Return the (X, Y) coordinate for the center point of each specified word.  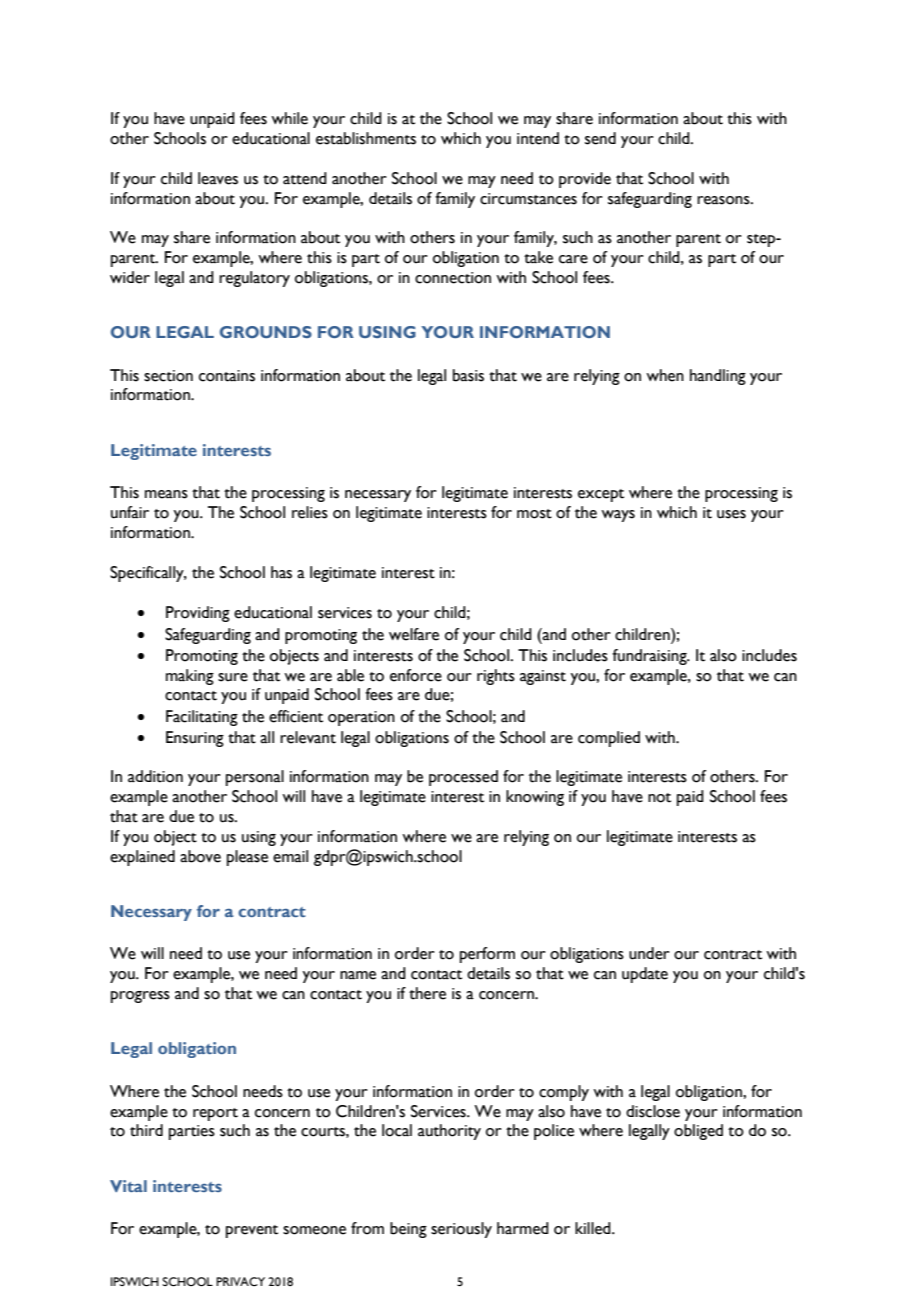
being (408, 1230)
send (600, 138)
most (534, 514)
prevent (252, 1231)
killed (594, 1228)
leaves (218, 178)
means (166, 494)
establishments (366, 138)
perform (487, 955)
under (649, 953)
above (200, 856)
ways (618, 516)
